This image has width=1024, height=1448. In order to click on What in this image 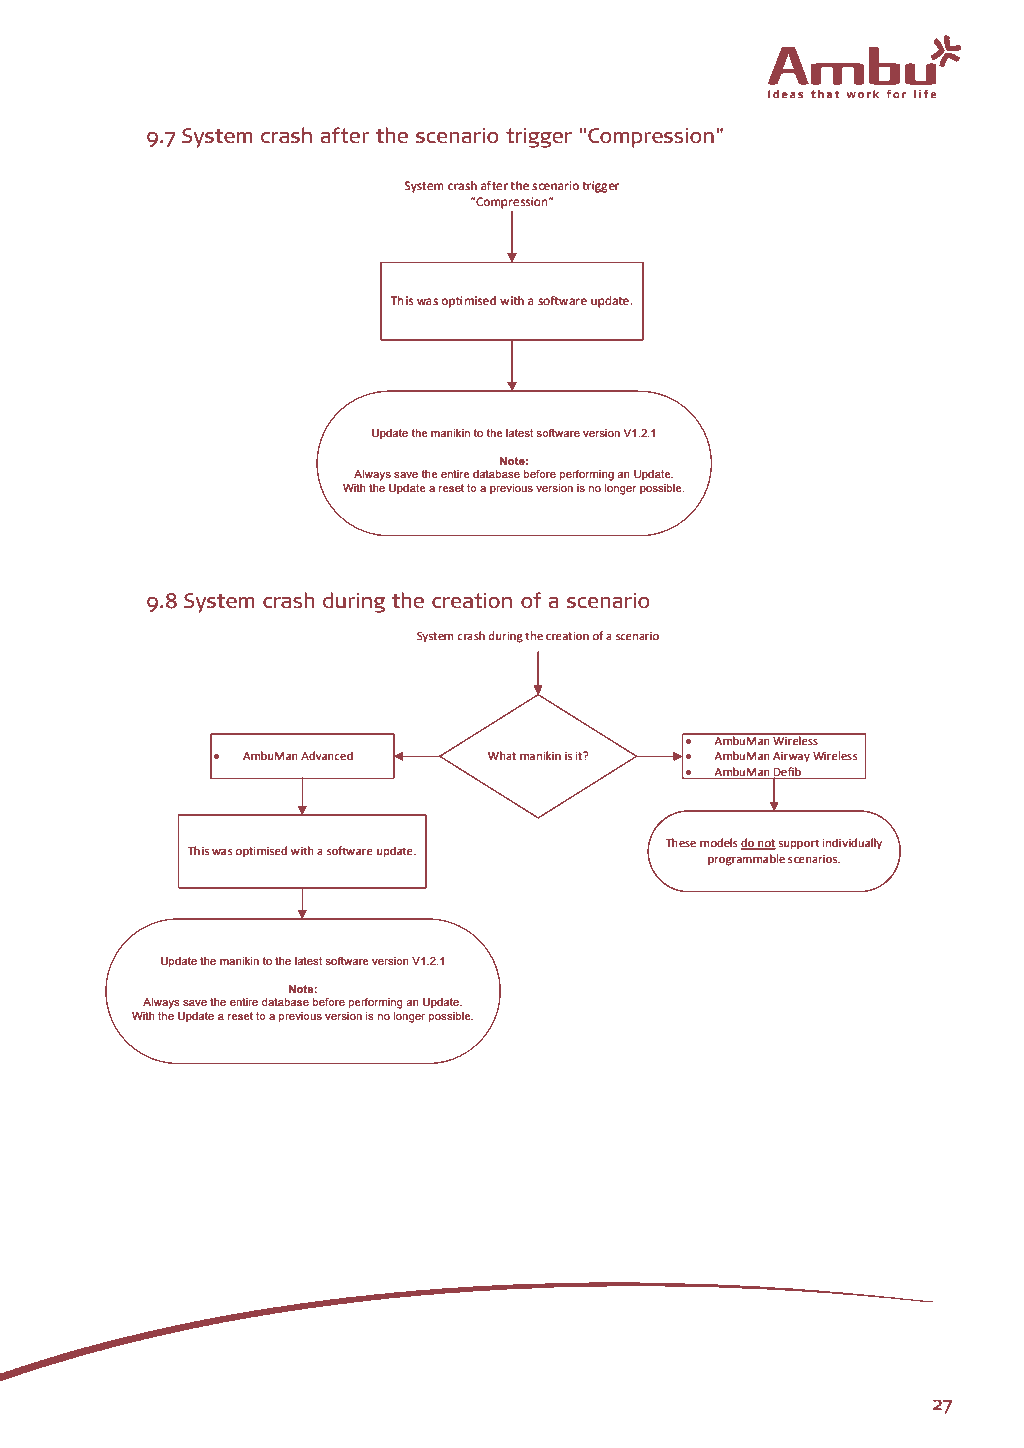, I will do `click(502, 755)`.
